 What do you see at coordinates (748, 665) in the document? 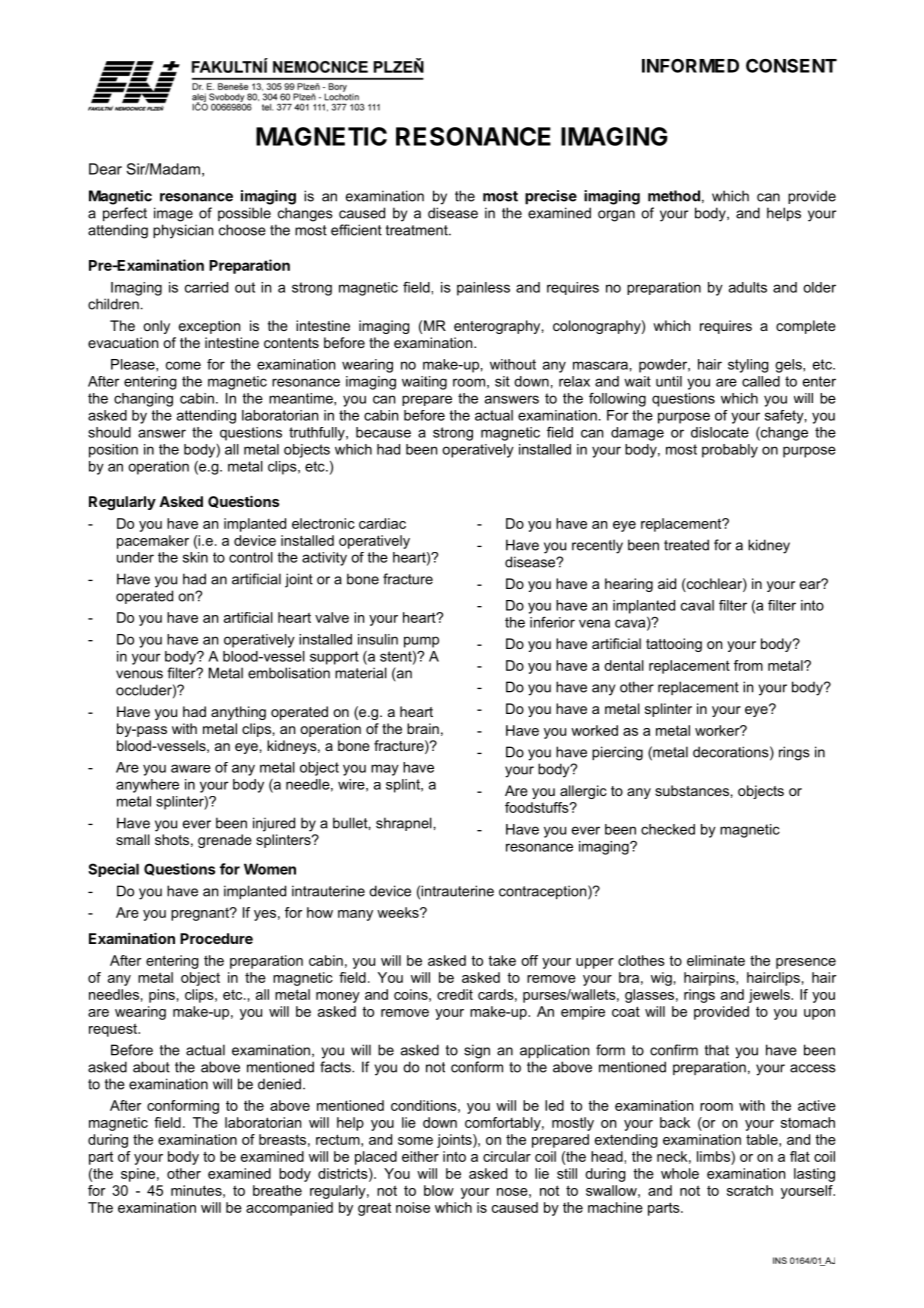
I see `from` at bounding box center [748, 665].
